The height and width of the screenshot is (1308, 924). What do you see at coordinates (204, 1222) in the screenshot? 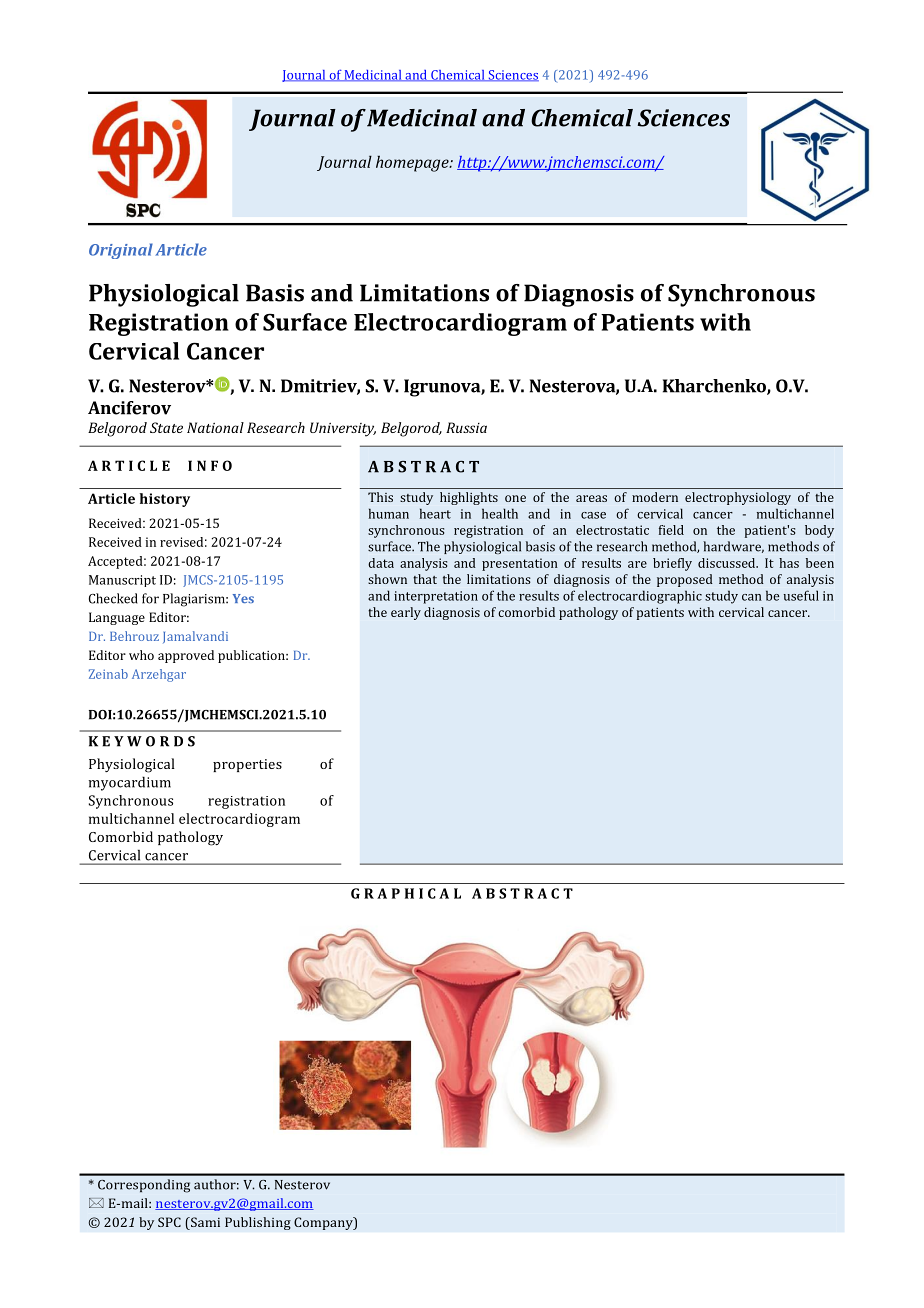
I see `Sami` at bounding box center [204, 1222].
